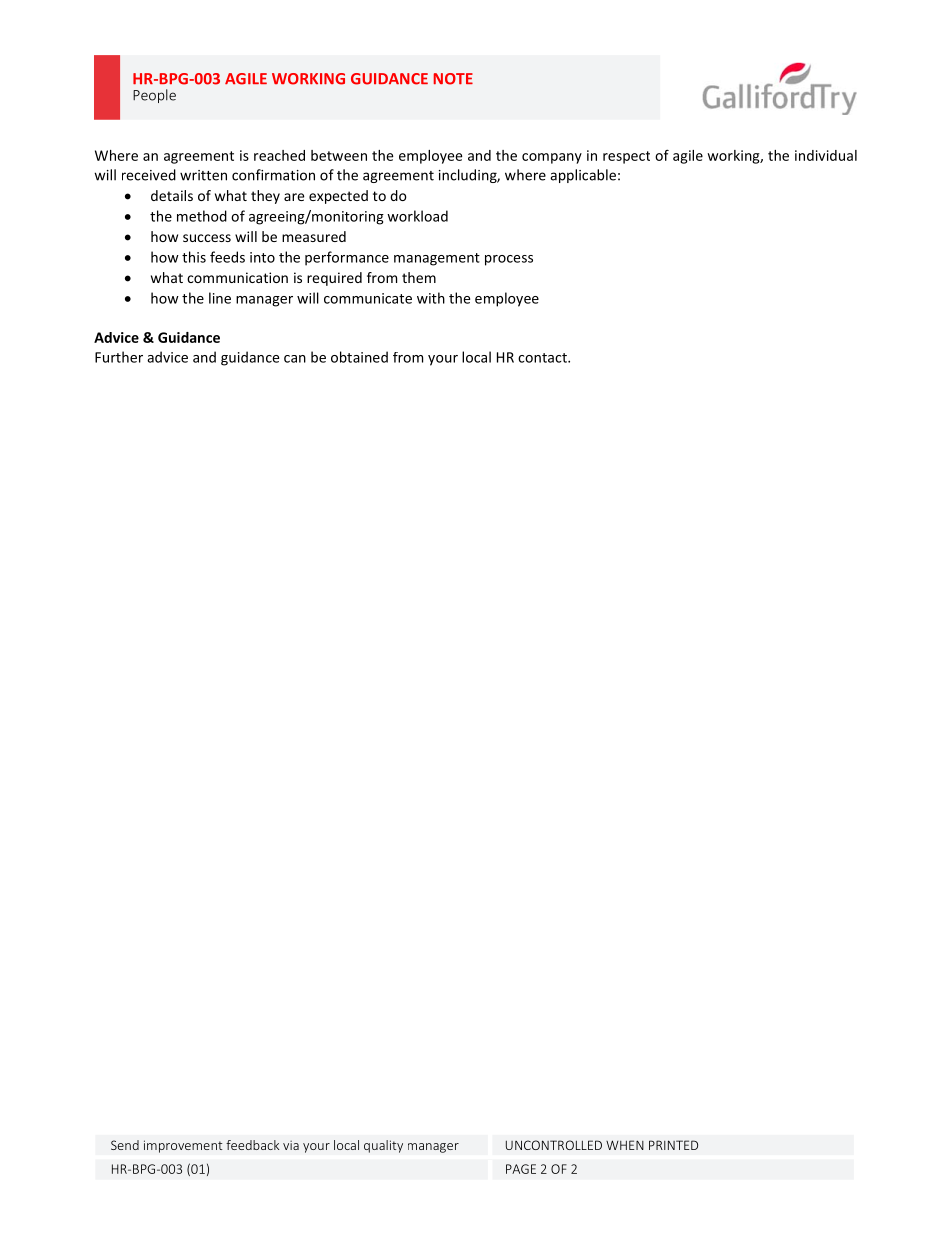 This document has width=952, height=1233. What do you see at coordinates (554, 1145) in the document?
I see `UNCONTROLLED` at bounding box center [554, 1145].
